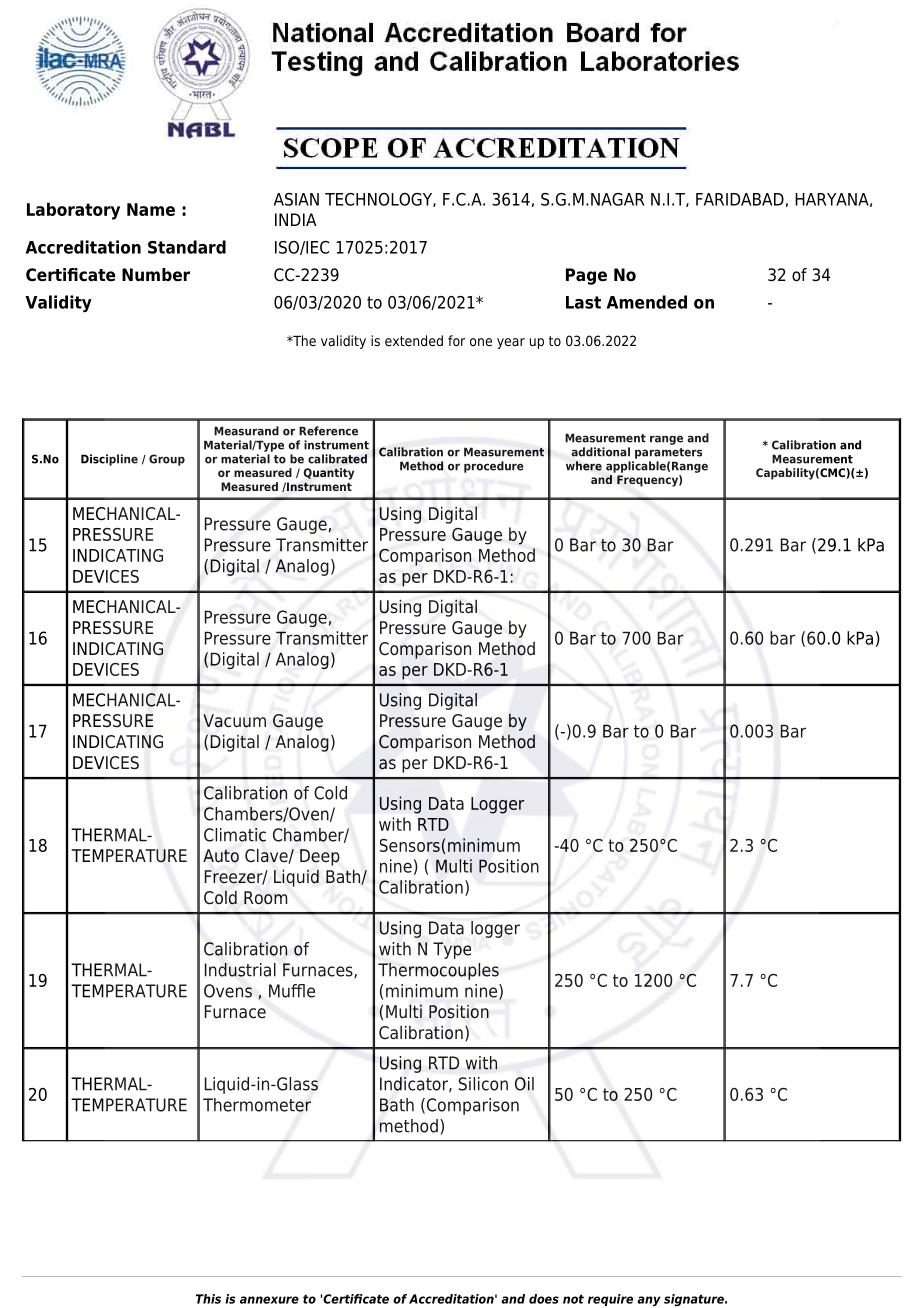  What do you see at coordinates (524, 1084) in the page?
I see `Oil` at bounding box center [524, 1084].
